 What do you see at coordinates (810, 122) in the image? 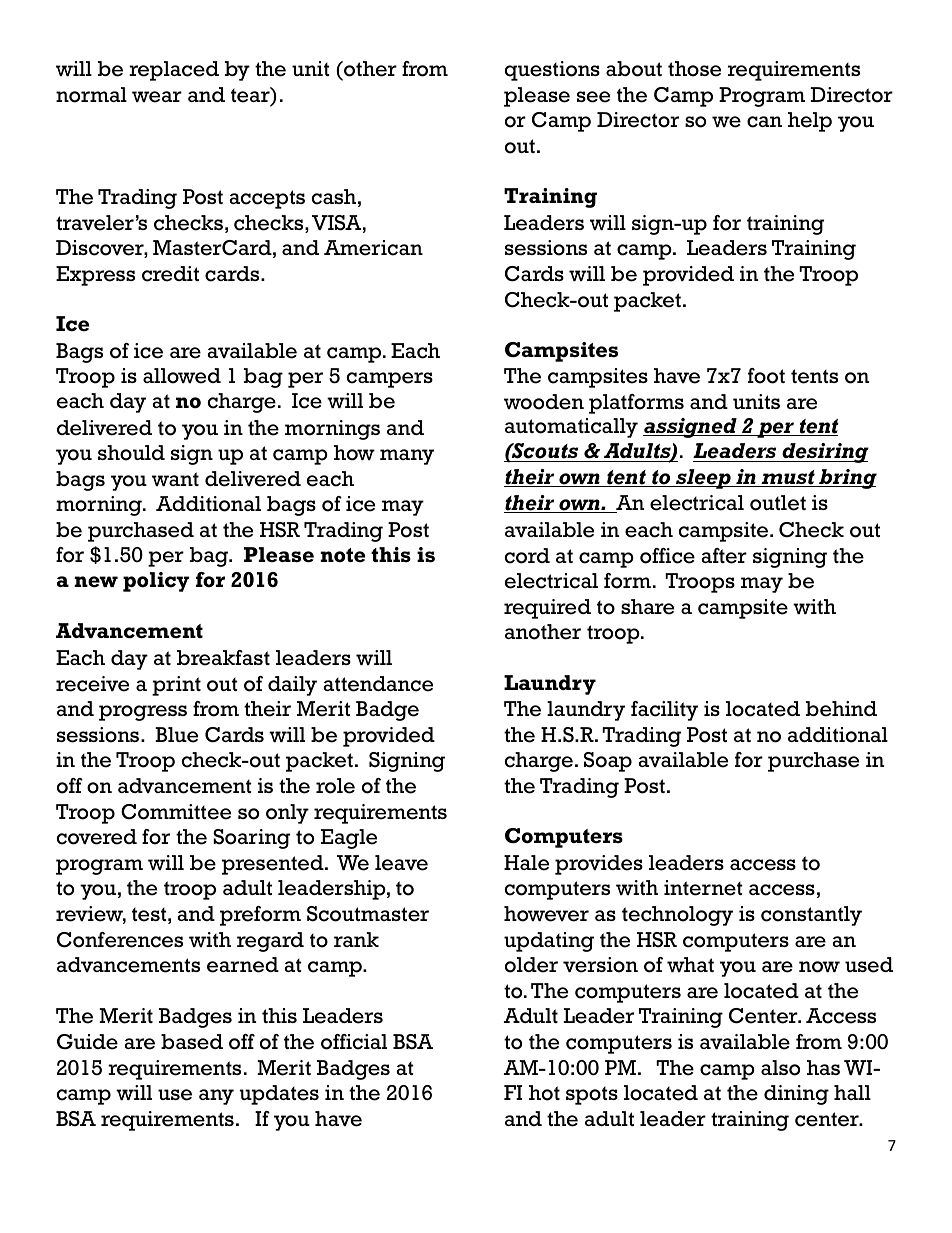
I see `help` at bounding box center [810, 122].
